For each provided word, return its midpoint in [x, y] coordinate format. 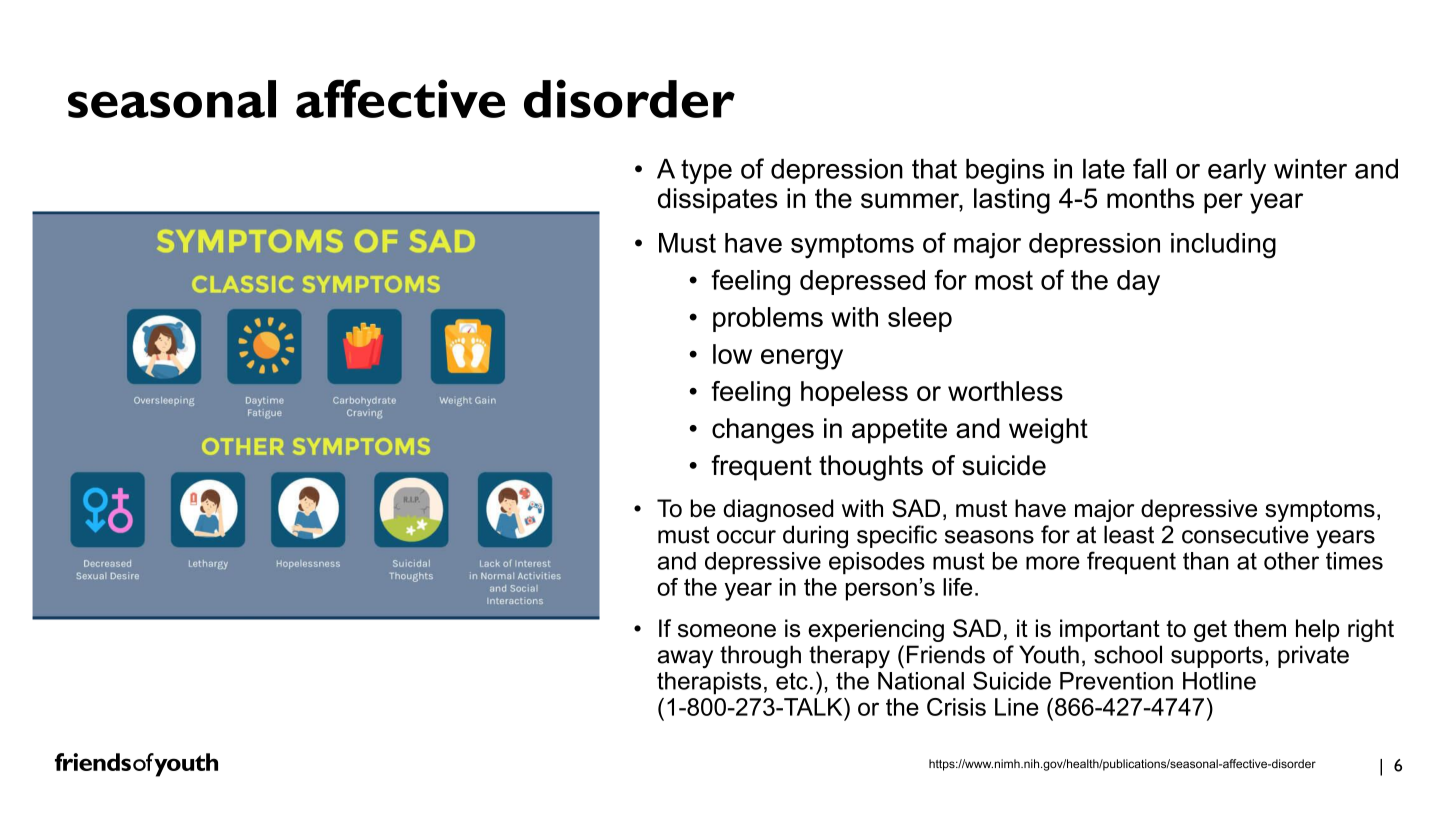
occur [746, 537]
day [1138, 283]
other [1291, 561]
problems [768, 319]
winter [1310, 169]
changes [763, 431]
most [1004, 280]
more [1053, 563]
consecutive [1245, 534]
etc [792, 681]
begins [1005, 171]
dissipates [718, 201]
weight [1048, 431]
